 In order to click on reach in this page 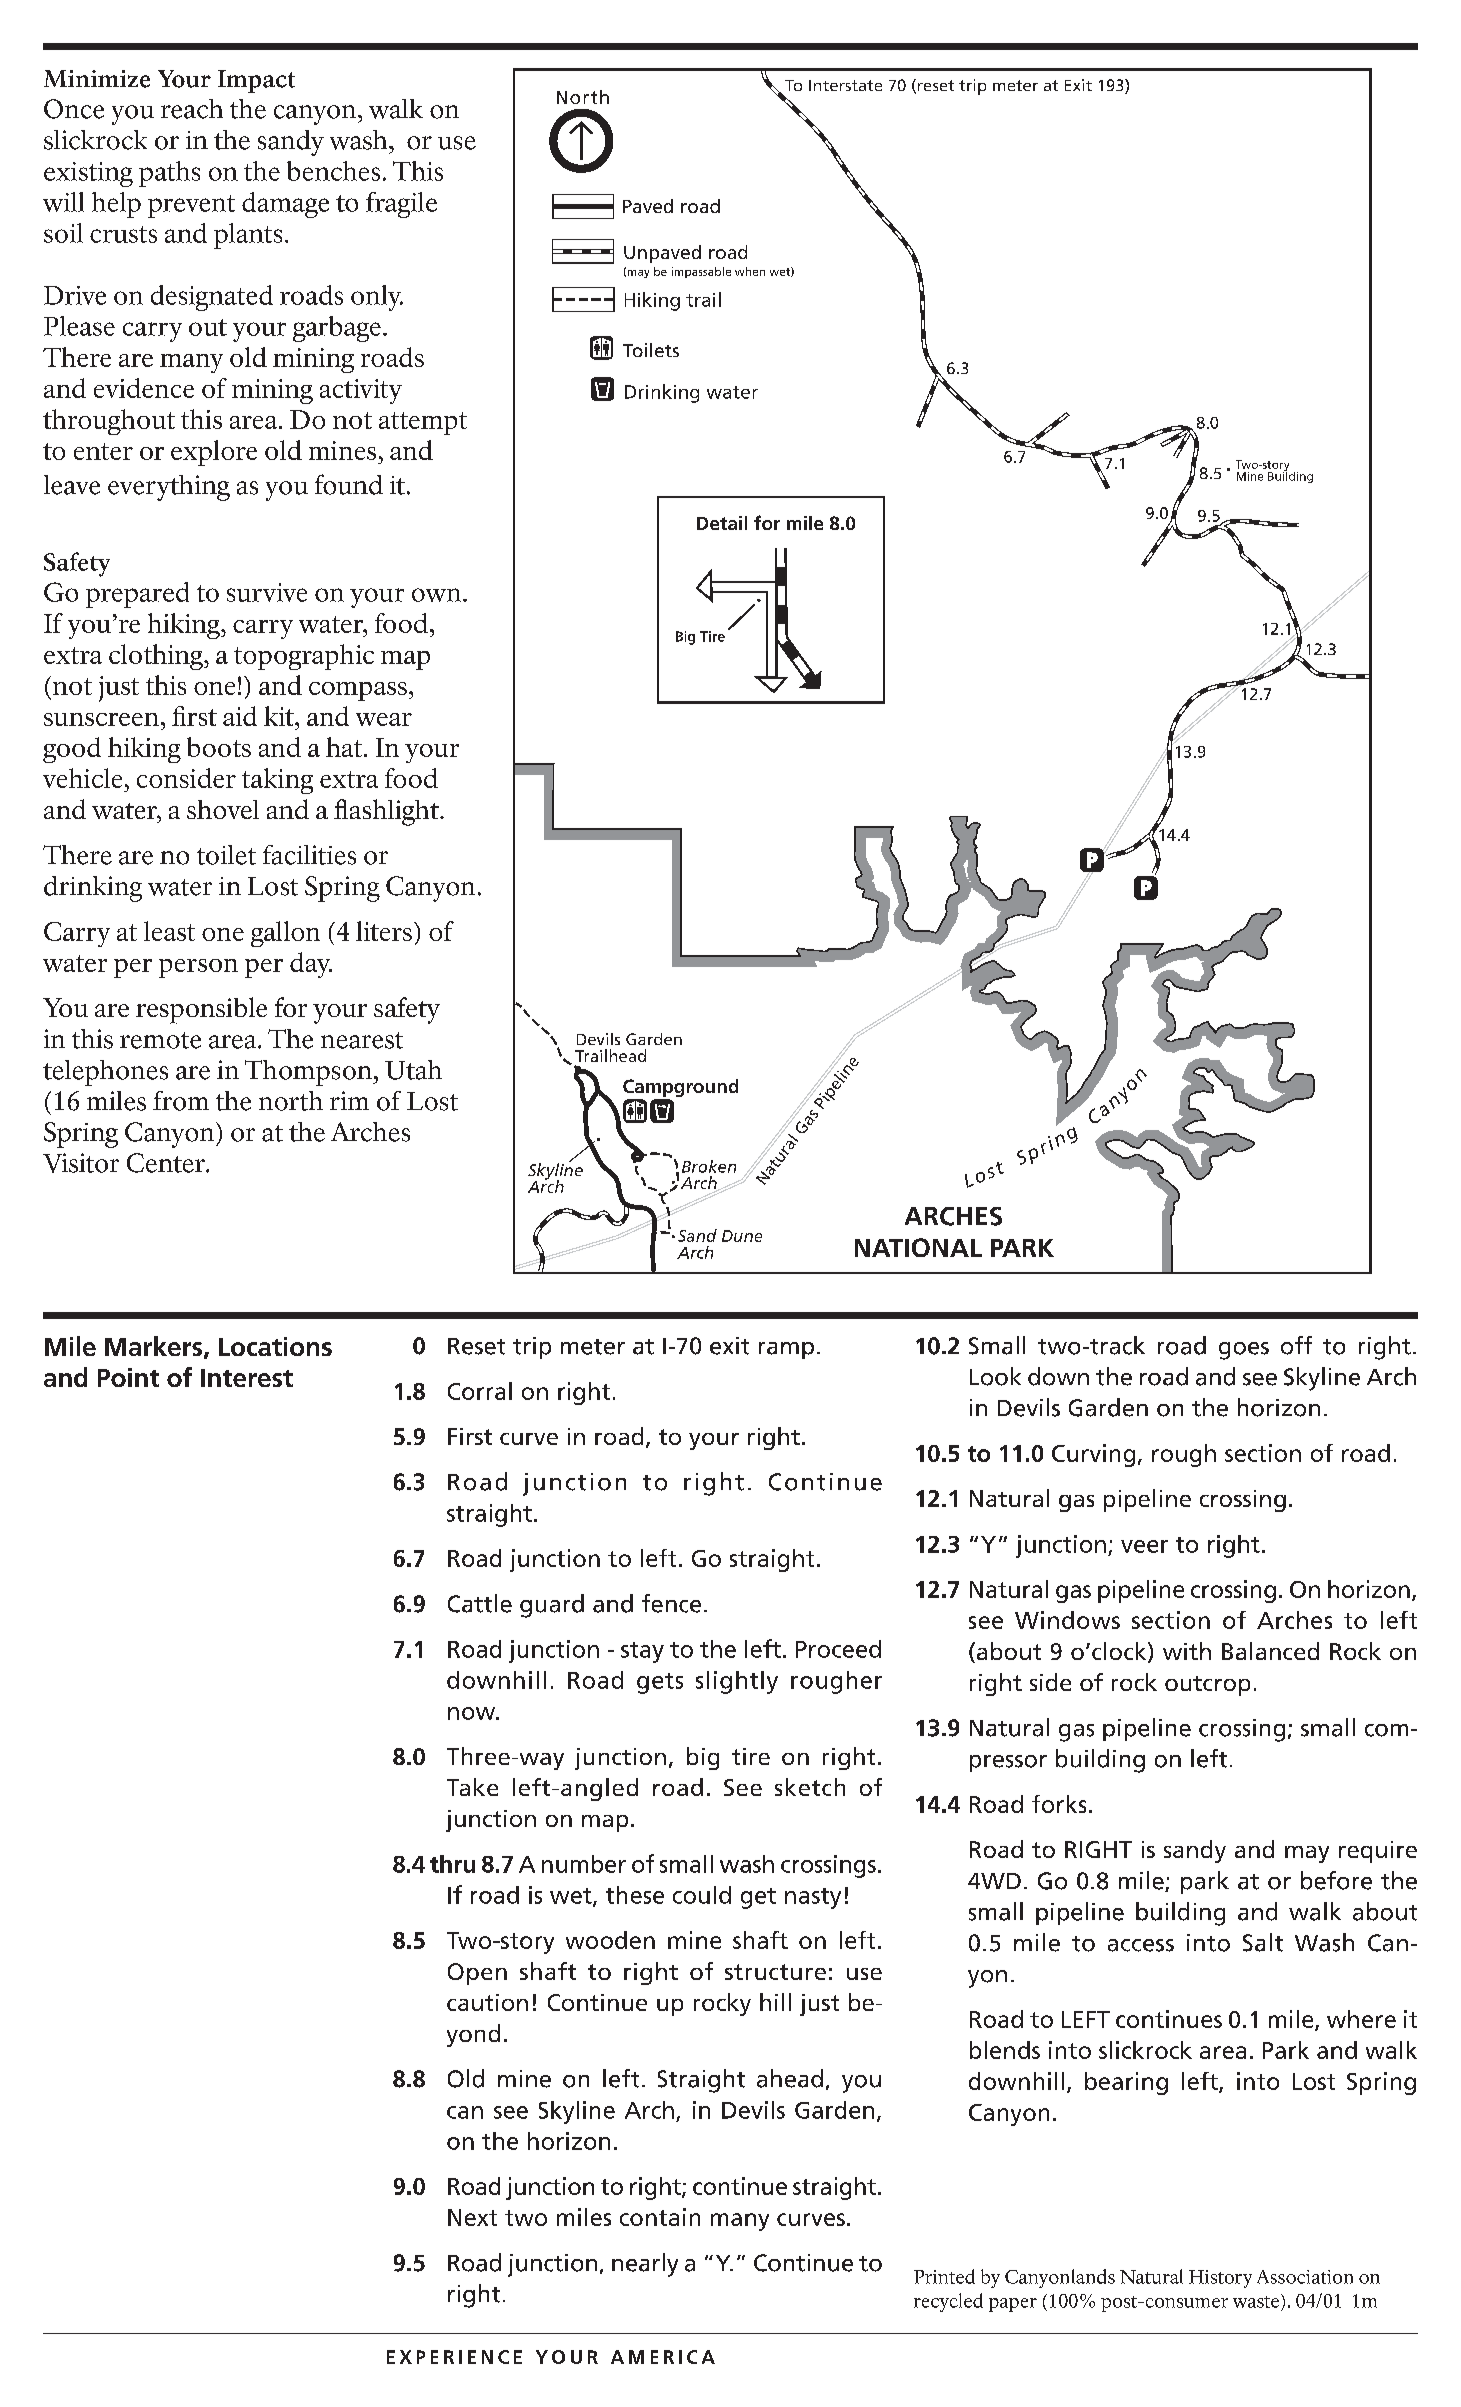, I will do `click(192, 109)`.
